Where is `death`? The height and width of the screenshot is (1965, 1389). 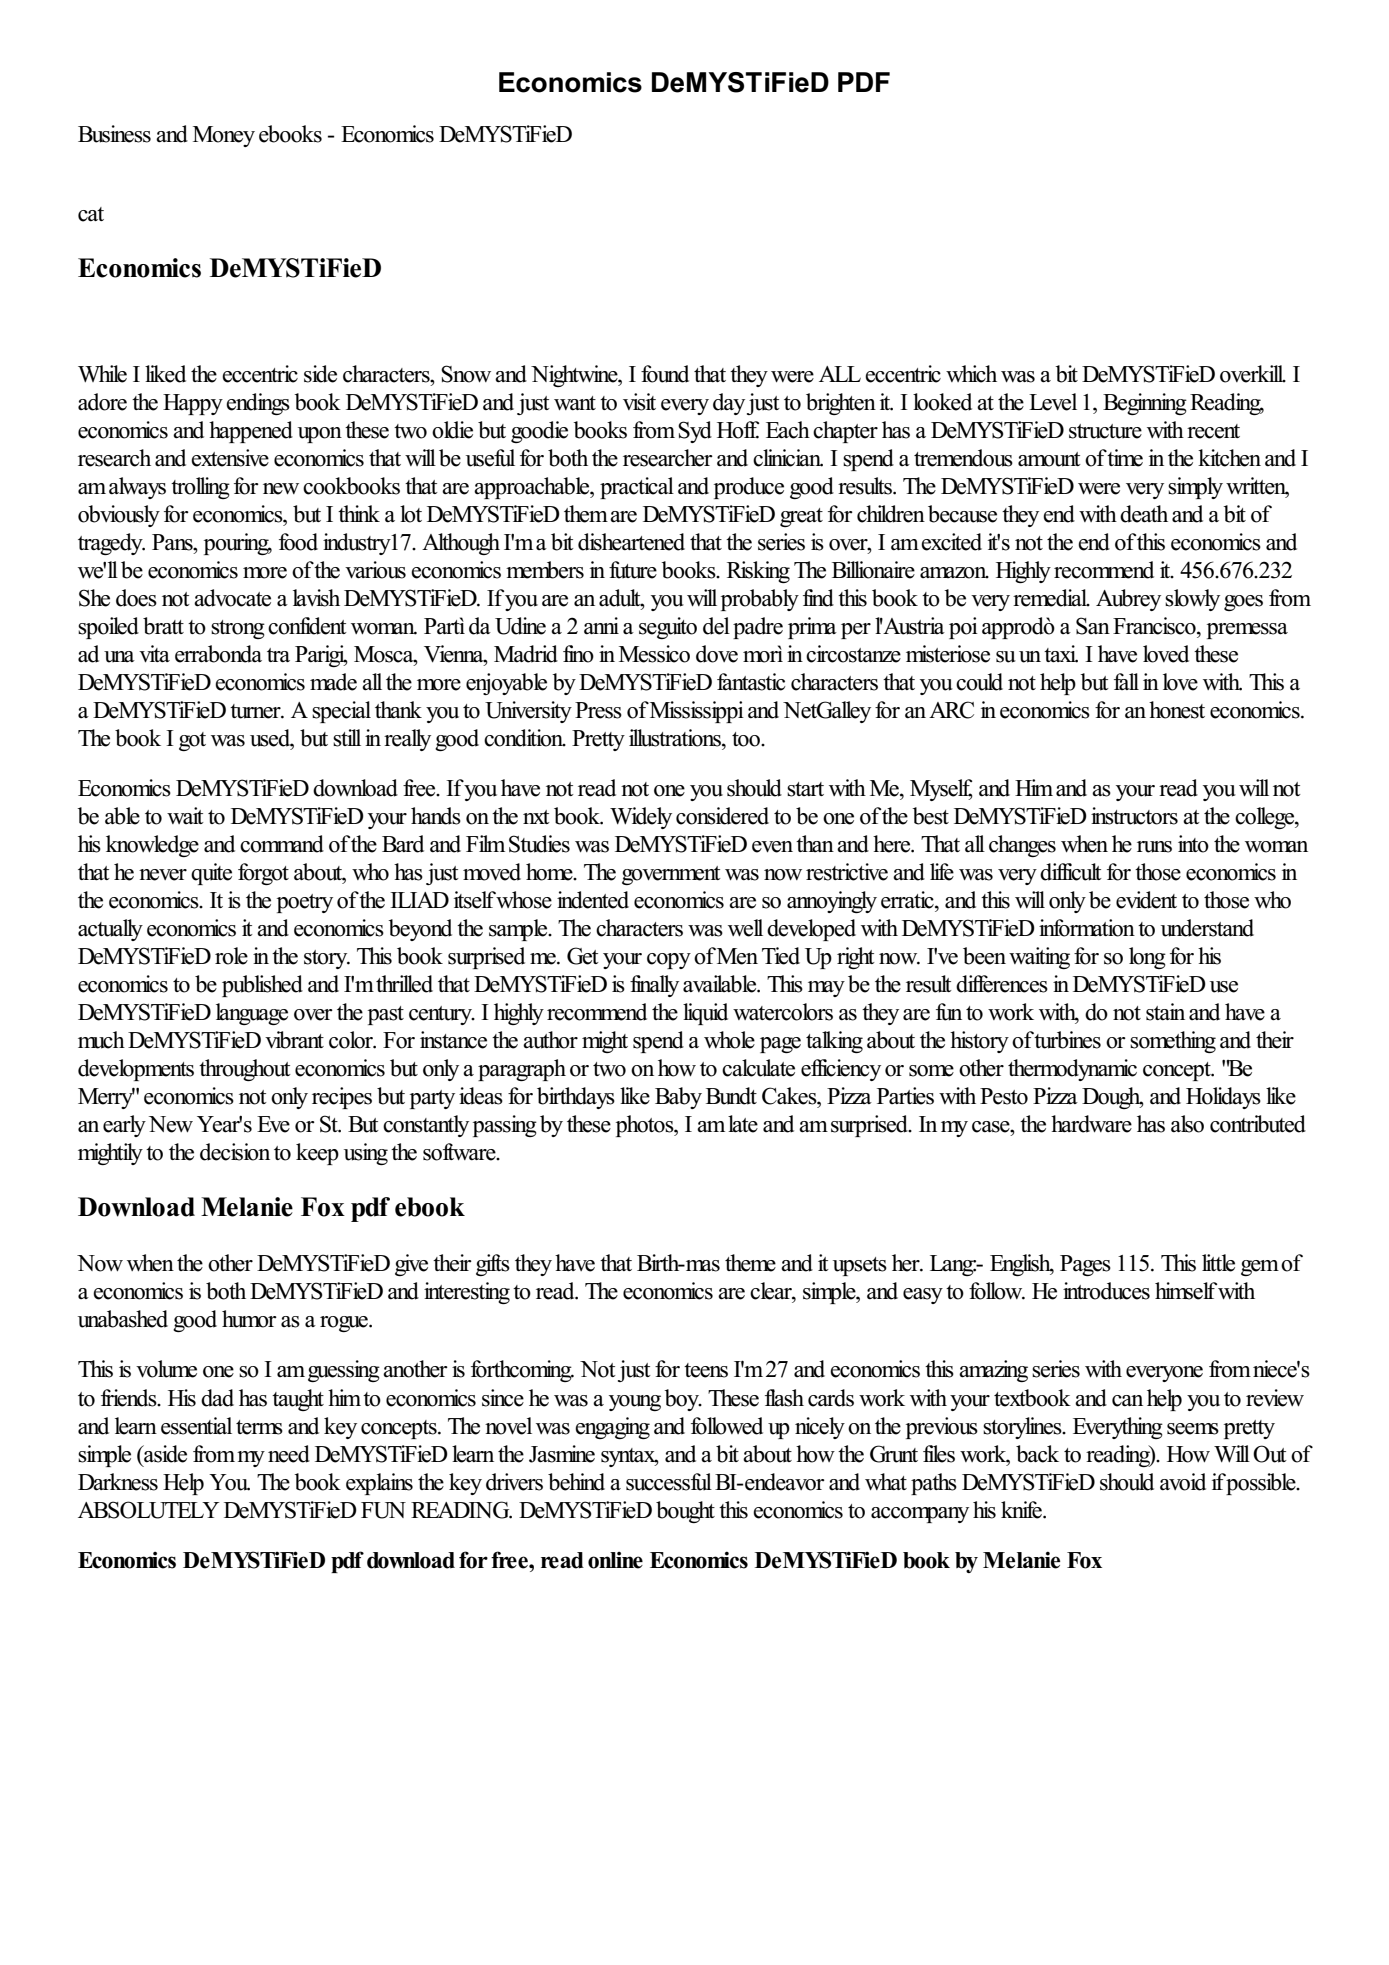 death is located at coordinates (1144, 514).
